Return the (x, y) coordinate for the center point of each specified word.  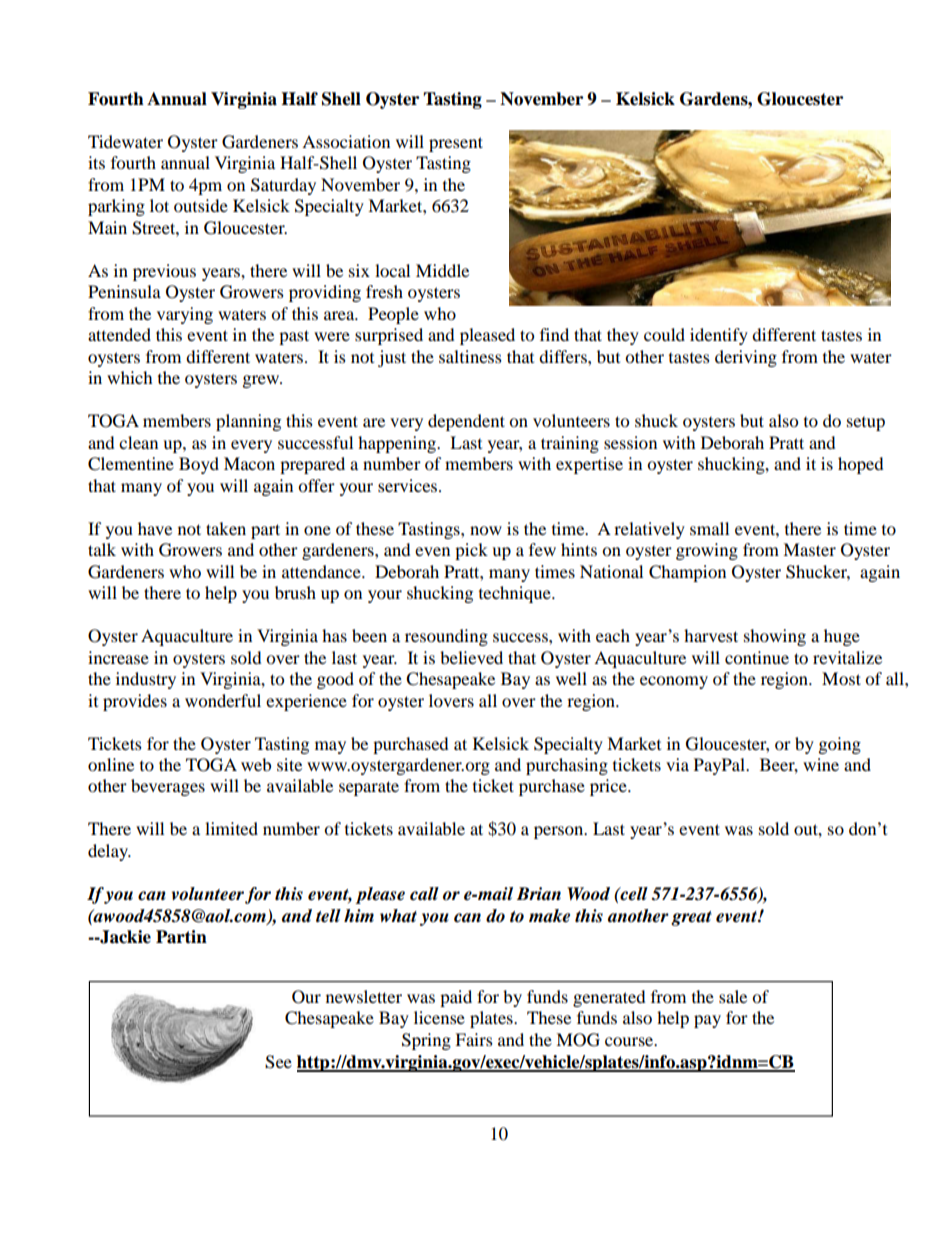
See (278, 1062)
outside (201, 205)
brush (295, 592)
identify (719, 336)
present (456, 144)
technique (516, 594)
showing (775, 637)
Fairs (474, 1039)
